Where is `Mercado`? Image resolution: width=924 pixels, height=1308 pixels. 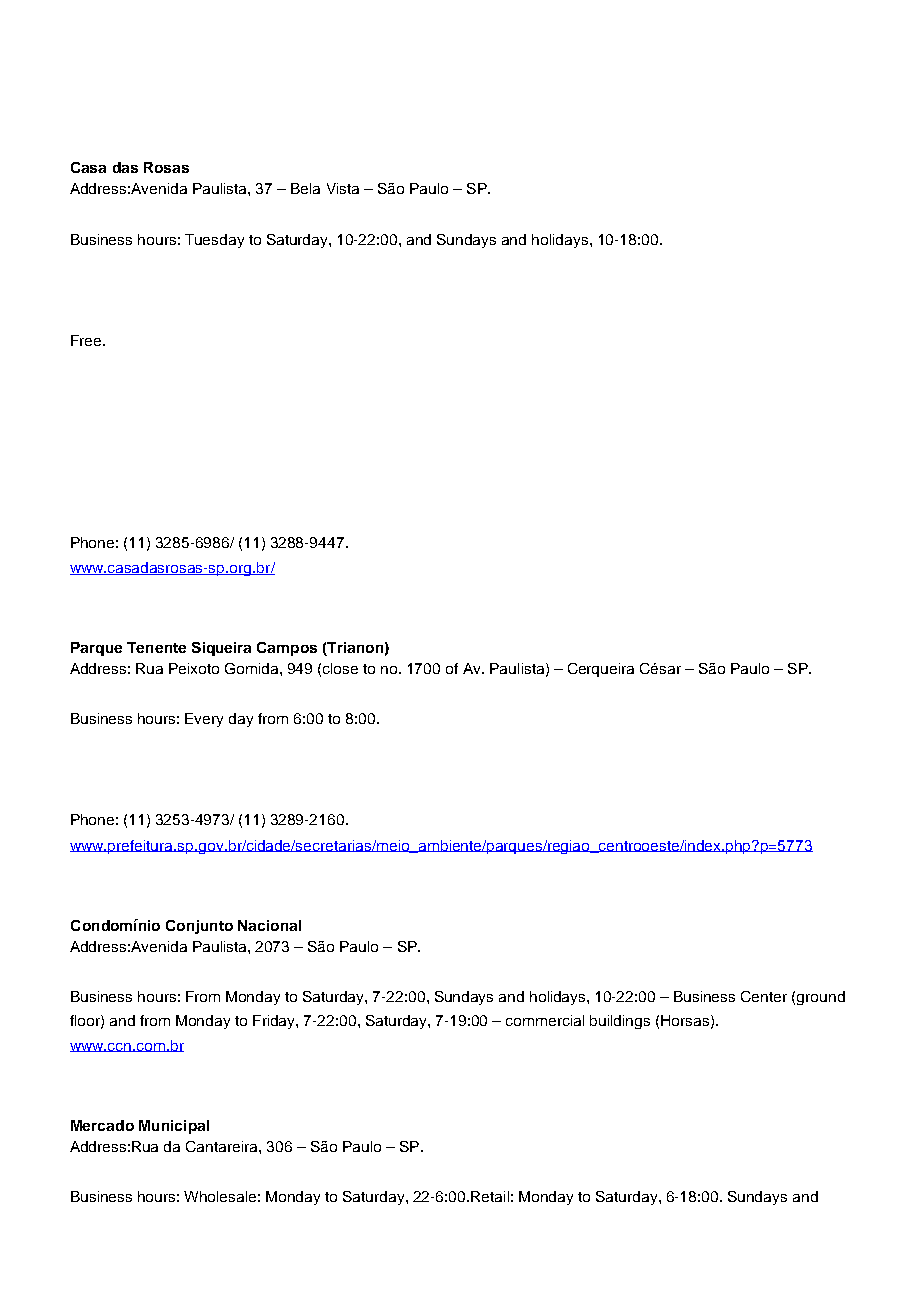
Mercado is located at coordinates (102, 1125).
